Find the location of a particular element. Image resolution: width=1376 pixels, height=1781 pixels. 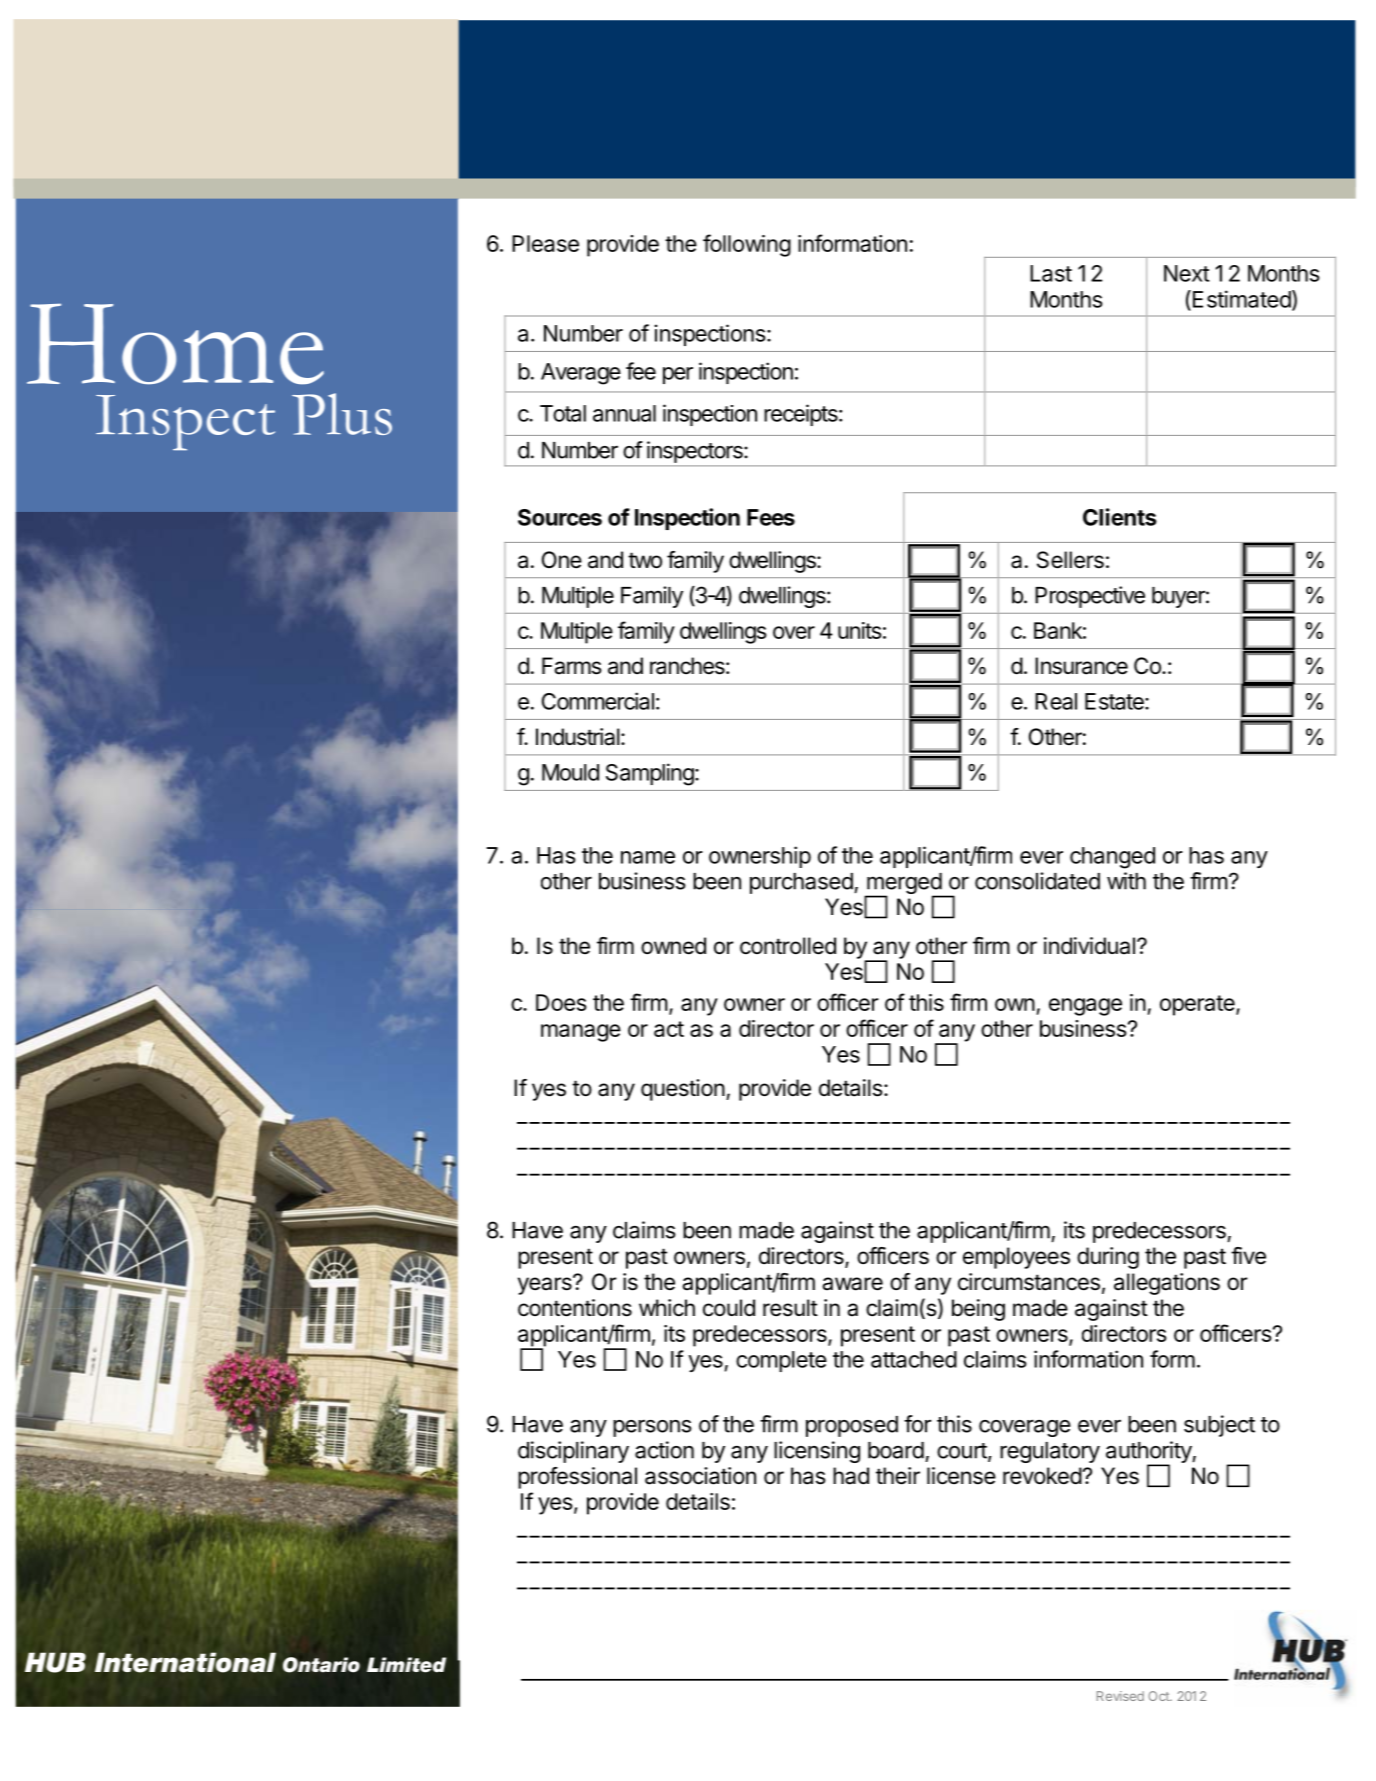

Plus is located at coordinates (342, 414).
